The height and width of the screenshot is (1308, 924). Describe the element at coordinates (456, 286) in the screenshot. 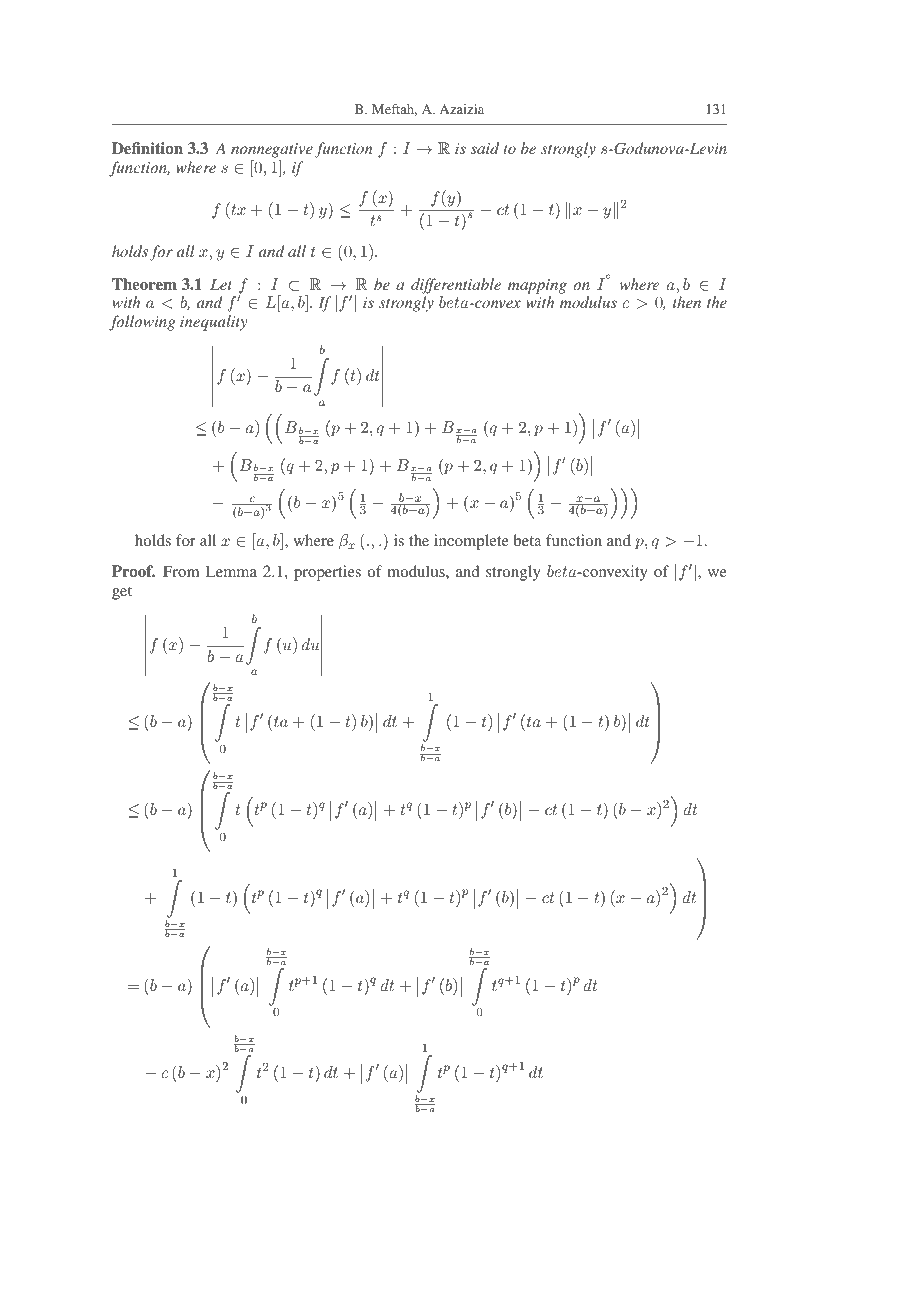

I see `differentiable` at that location.
